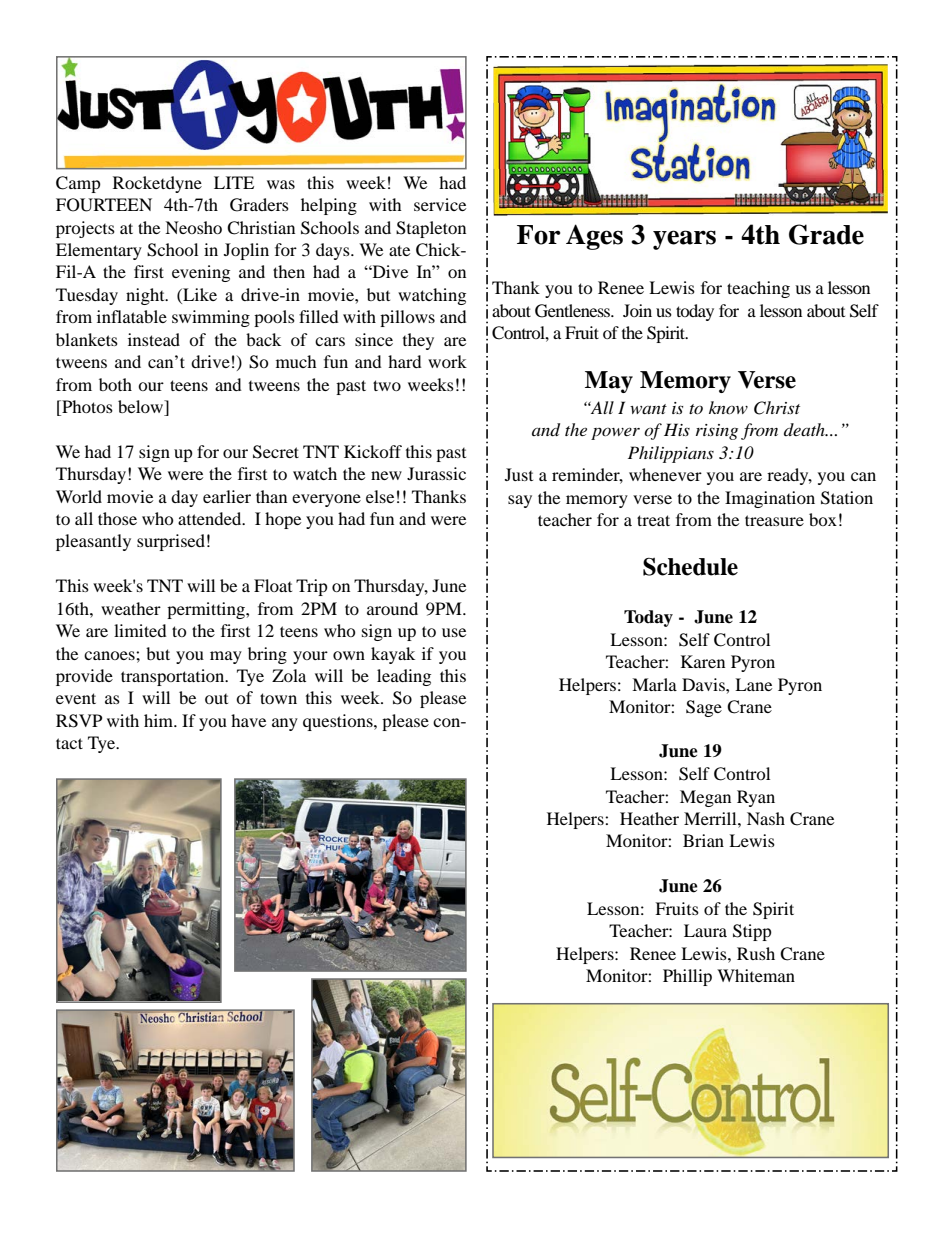 This screenshot has height=1233, width=952. Describe the element at coordinates (717, 432) in the screenshot. I see `rising` at that location.
